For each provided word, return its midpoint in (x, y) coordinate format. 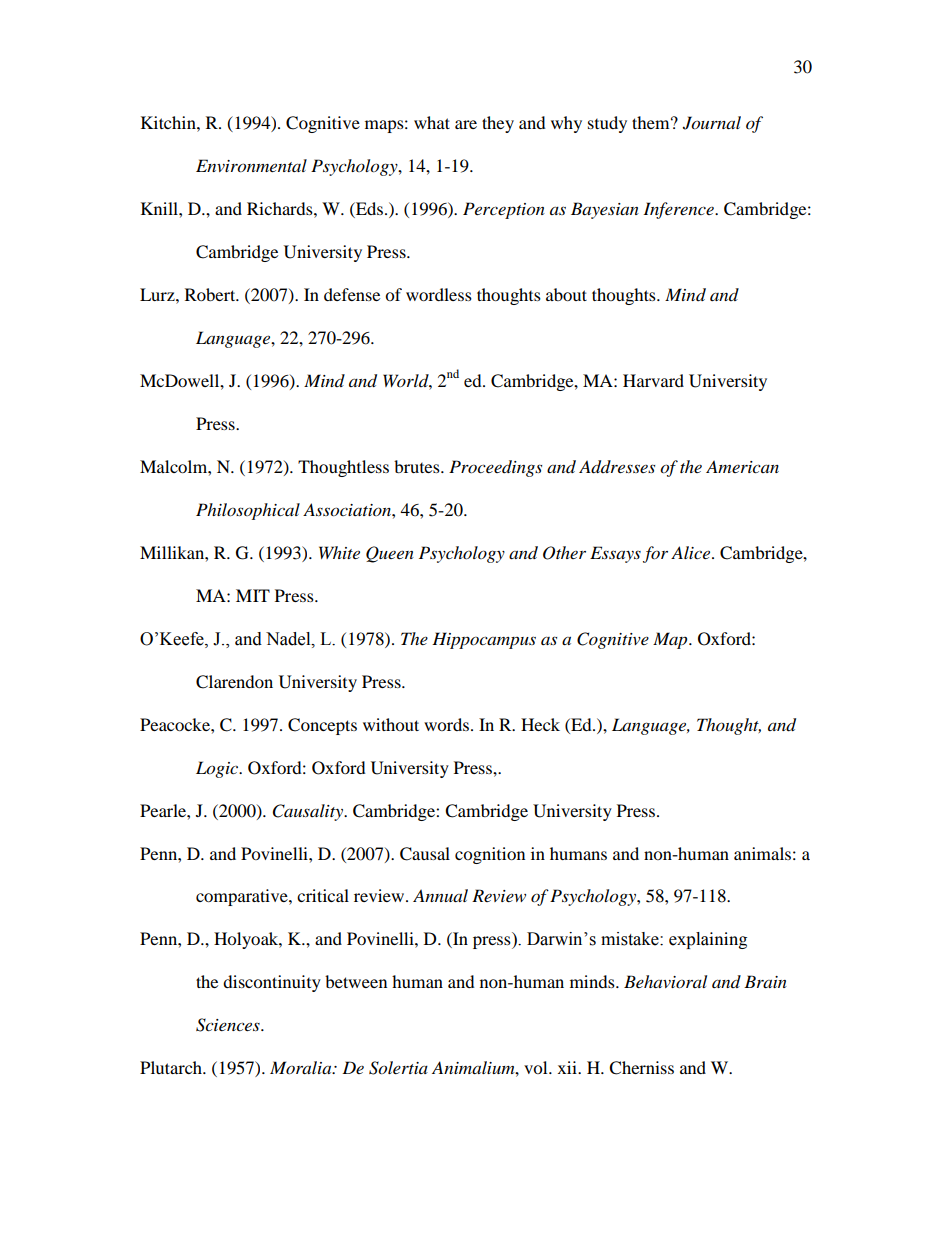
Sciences (229, 1025)
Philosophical (248, 511)
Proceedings (495, 468)
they (498, 124)
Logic (218, 769)
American (742, 466)
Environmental (251, 166)
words (446, 724)
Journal (712, 123)
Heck (540, 724)
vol (537, 1067)
